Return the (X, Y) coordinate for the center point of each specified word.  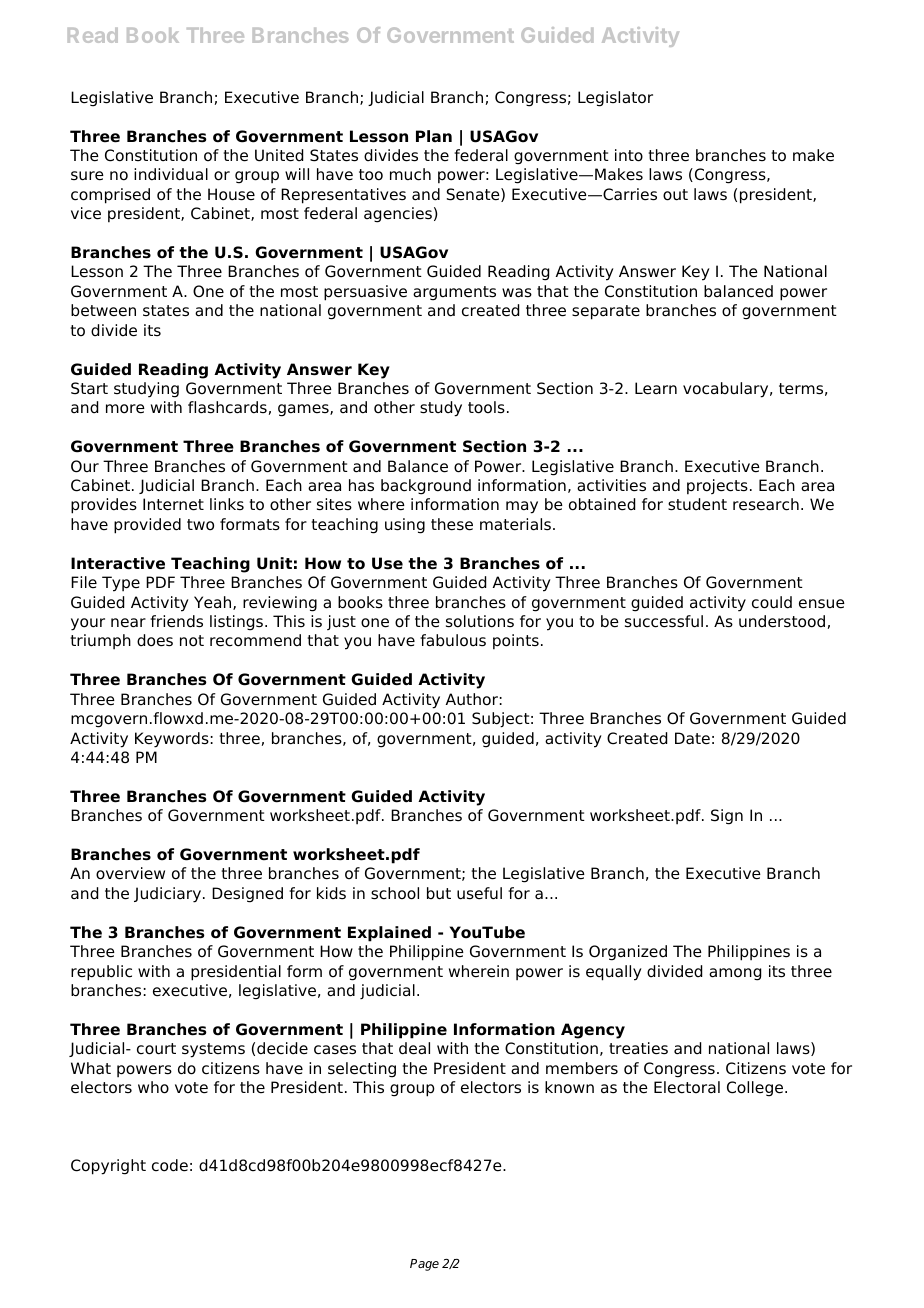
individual (171, 174)
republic (101, 973)
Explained (389, 934)
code (170, 1165)
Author (472, 699)
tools (486, 407)
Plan (434, 136)
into (629, 155)
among (735, 974)
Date (692, 738)
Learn (656, 388)
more (125, 409)
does (155, 640)
